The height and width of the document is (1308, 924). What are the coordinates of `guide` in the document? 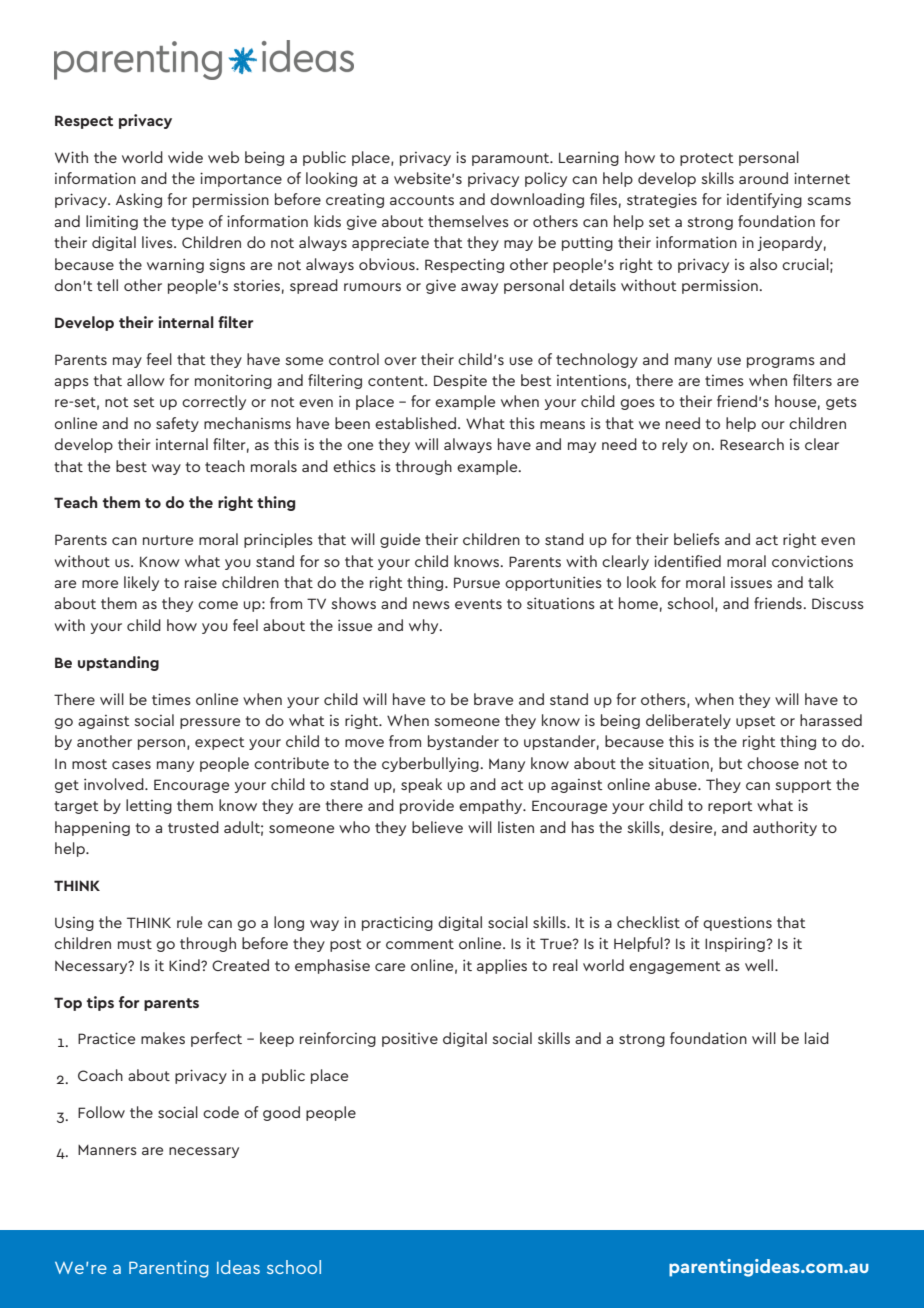 It's located at (400, 540).
